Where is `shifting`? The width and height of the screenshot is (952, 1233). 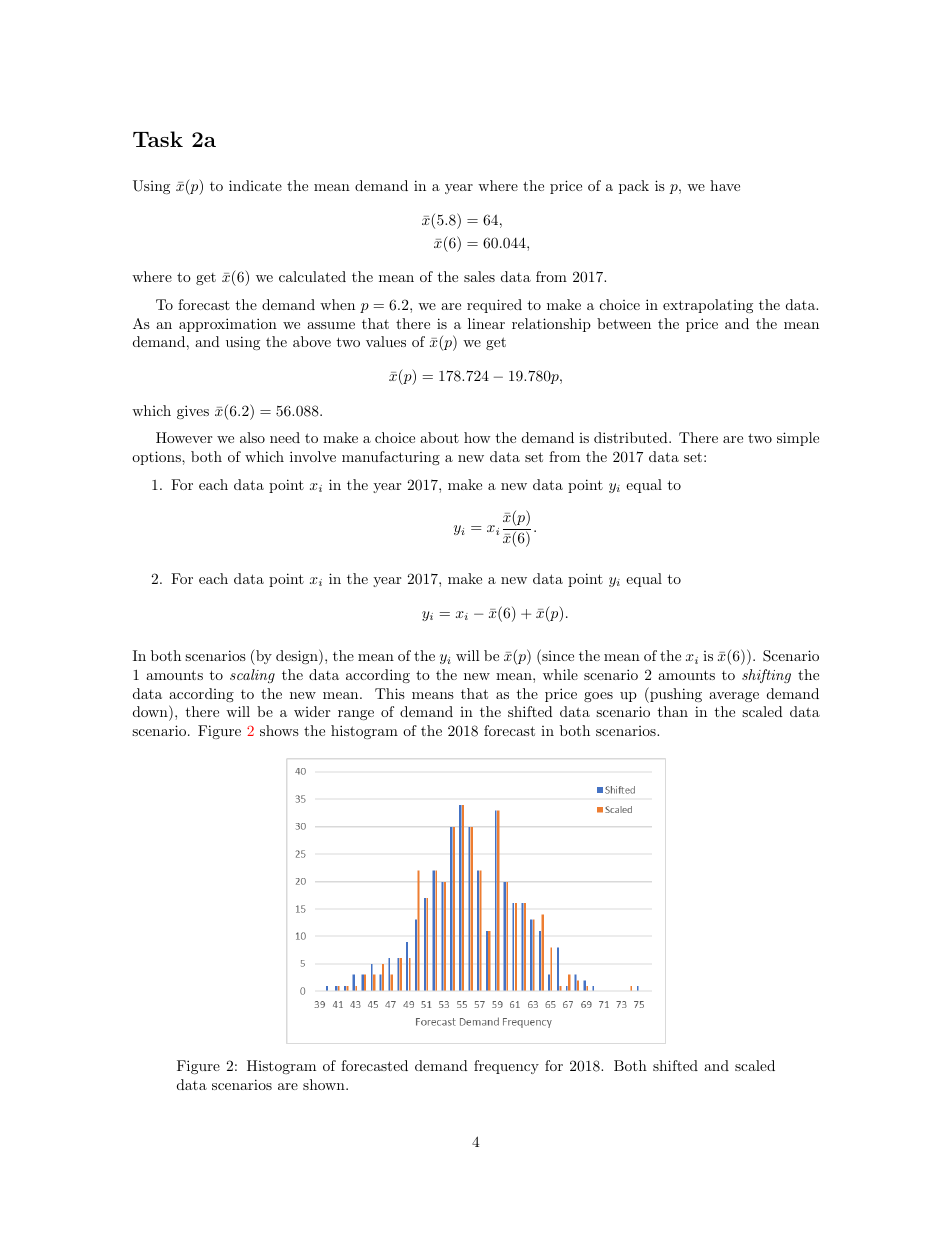
shifting is located at coordinates (766, 676).
